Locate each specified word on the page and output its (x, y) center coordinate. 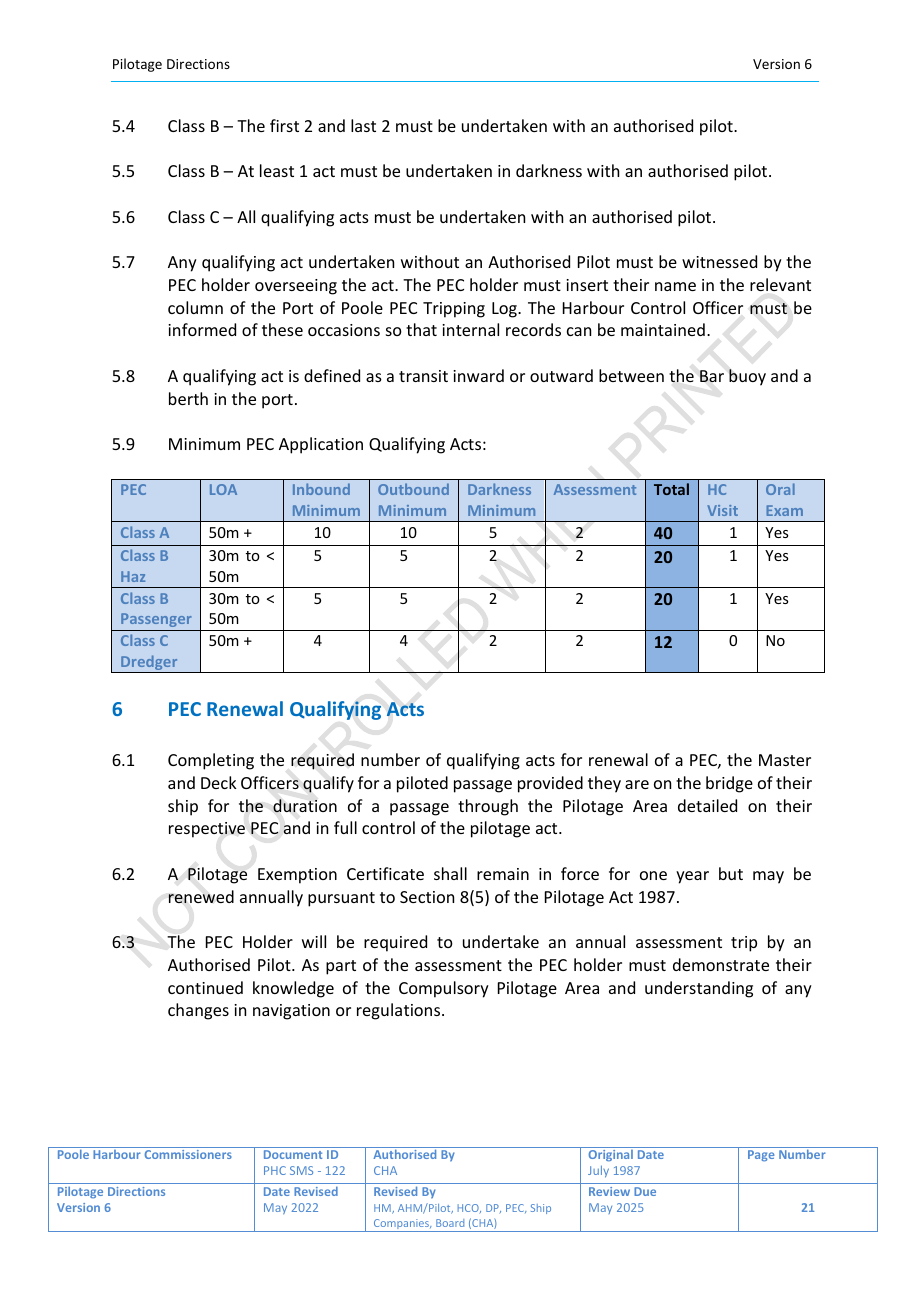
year (692, 877)
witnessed (719, 261)
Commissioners (188, 1154)
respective (207, 830)
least (277, 170)
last (363, 125)
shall (450, 873)
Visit (722, 510)
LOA (223, 489)
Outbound (413, 489)
